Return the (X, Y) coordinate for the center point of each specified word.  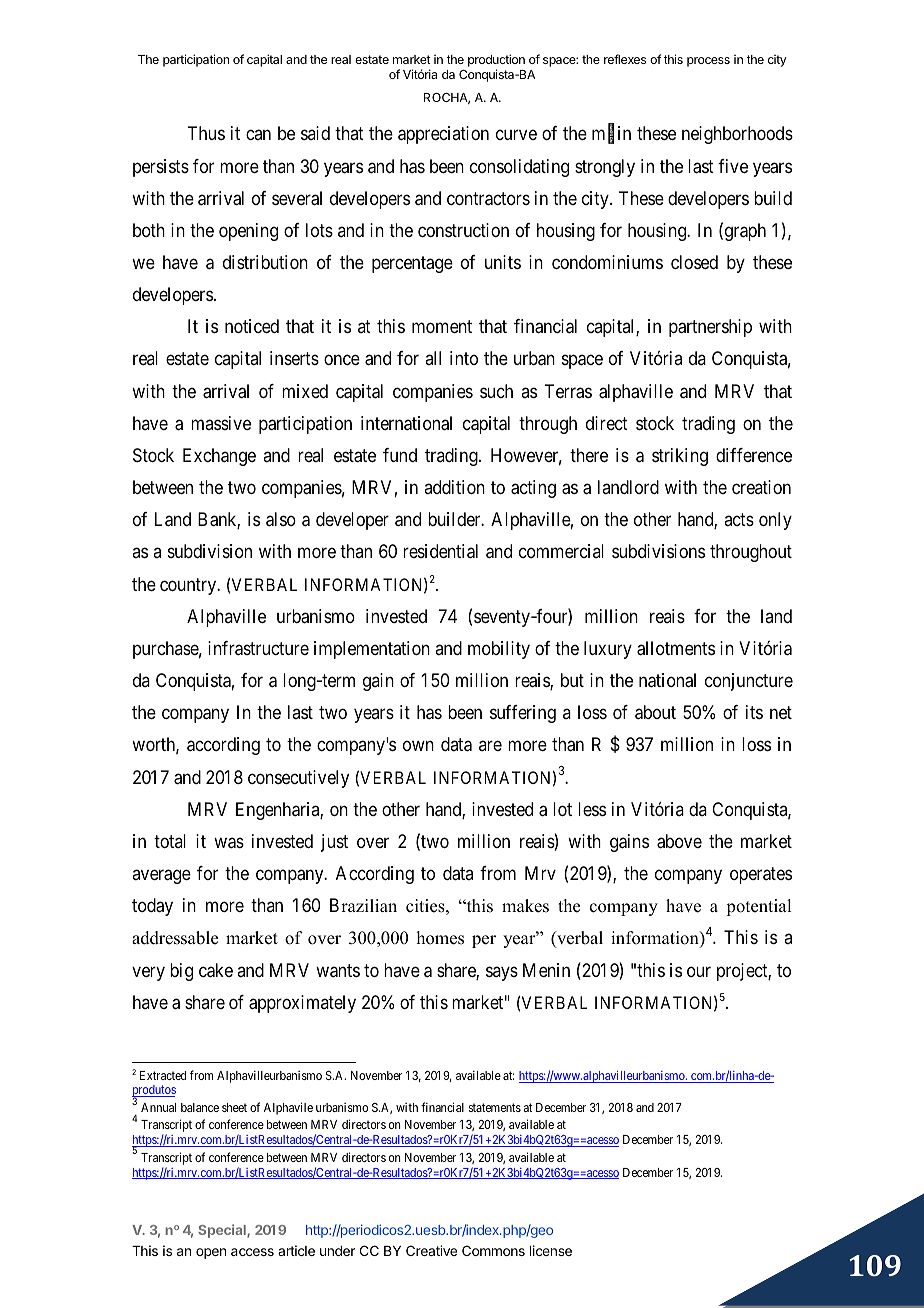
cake (216, 970)
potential (758, 907)
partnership (710, 328)
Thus (206, 133)
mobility (499, 650)
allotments (676, 648)
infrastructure (258, 648)
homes (440, 938)
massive (221, 423)
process (708, 62)
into (464, 358)
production (496, 62)
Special (223, 1231)
